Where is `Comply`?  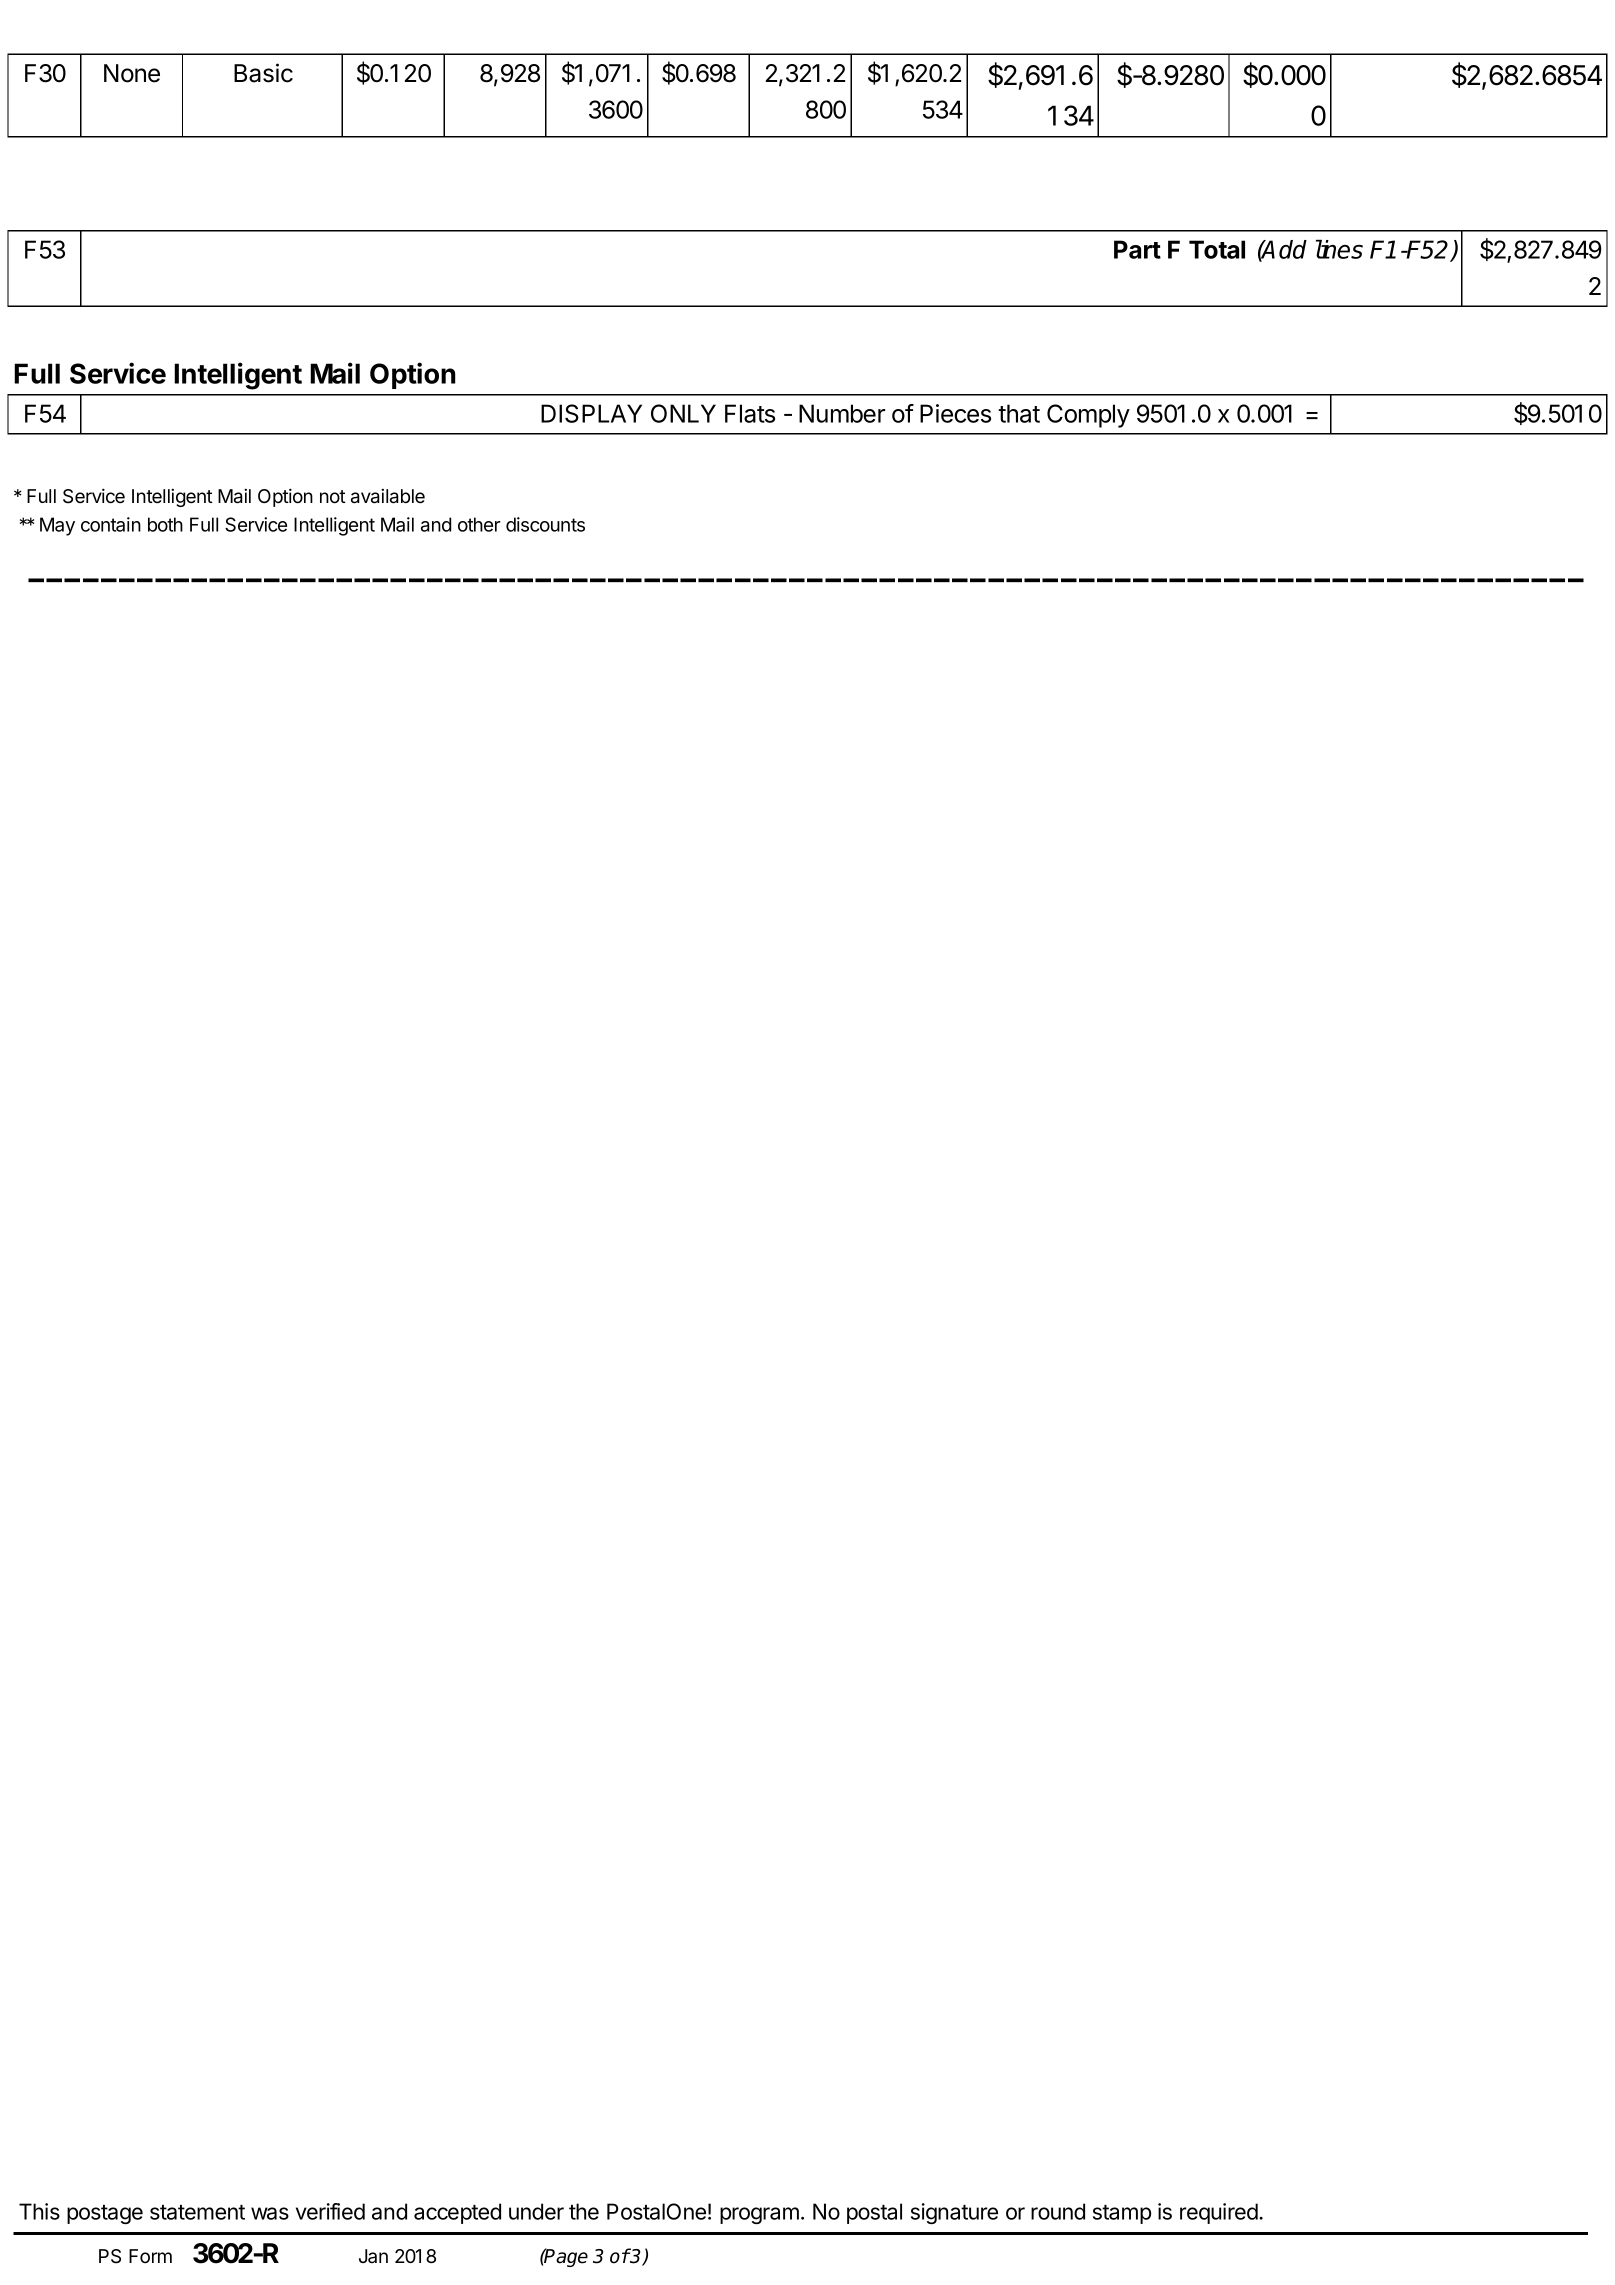
Comply is located at coordinates (1088, 416).
